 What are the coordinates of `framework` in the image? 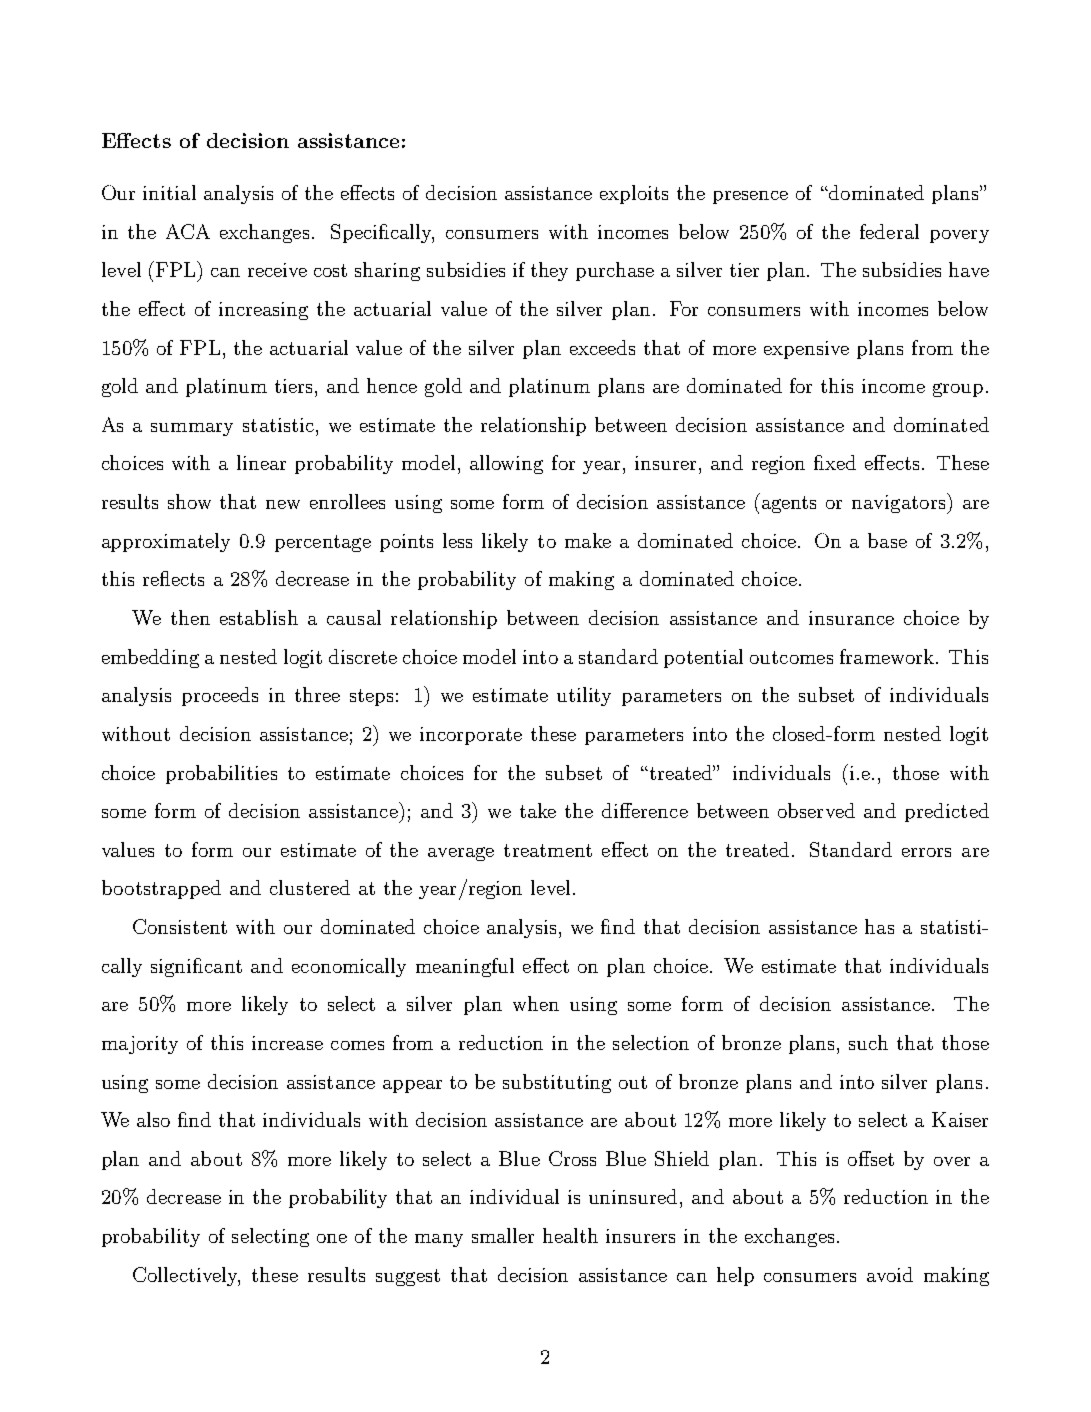 It's located at (887, 656).
